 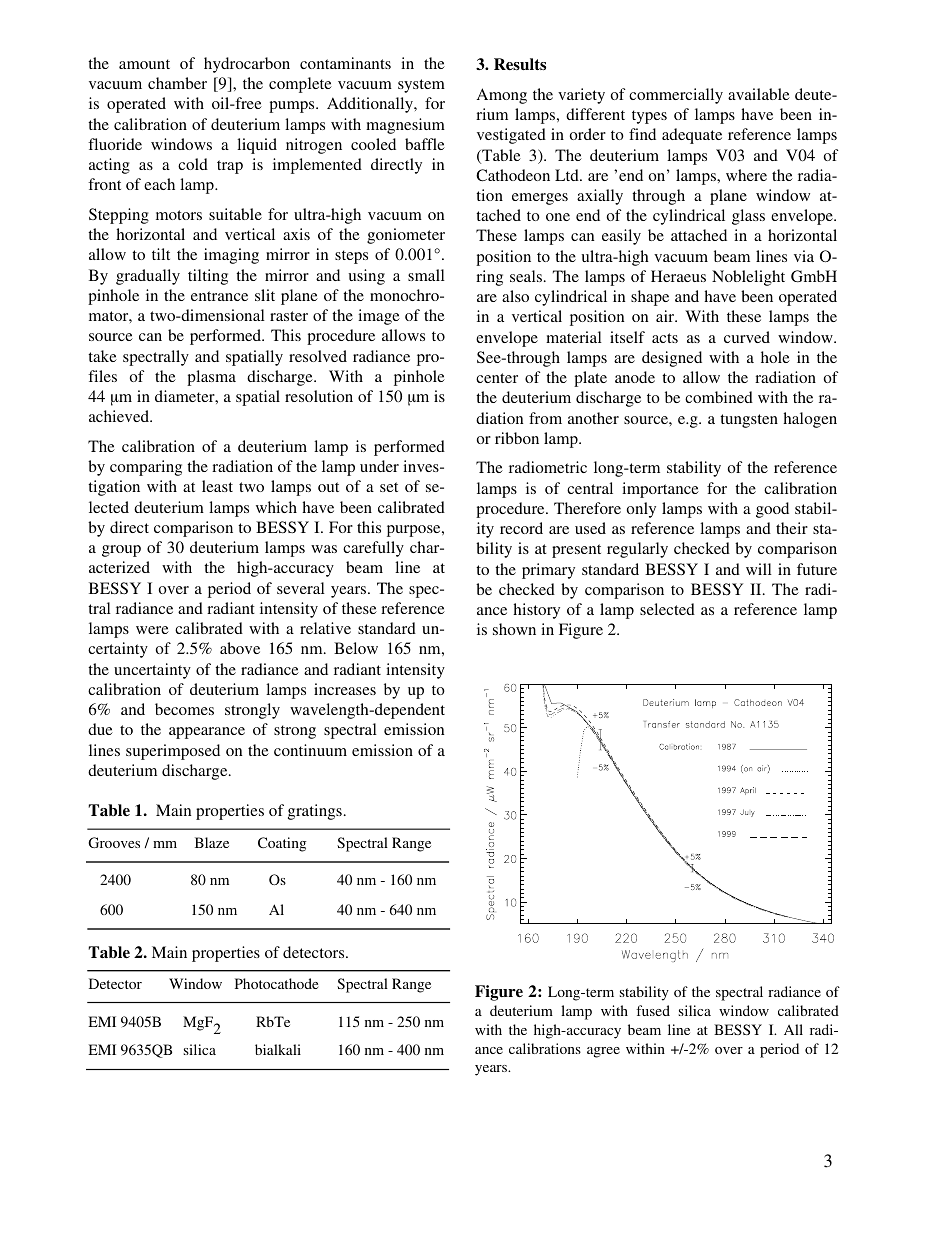 What do you see at coordinates (212, 842) in the screenshot?
I see `Blaze` at bounding box center [212, 842].
